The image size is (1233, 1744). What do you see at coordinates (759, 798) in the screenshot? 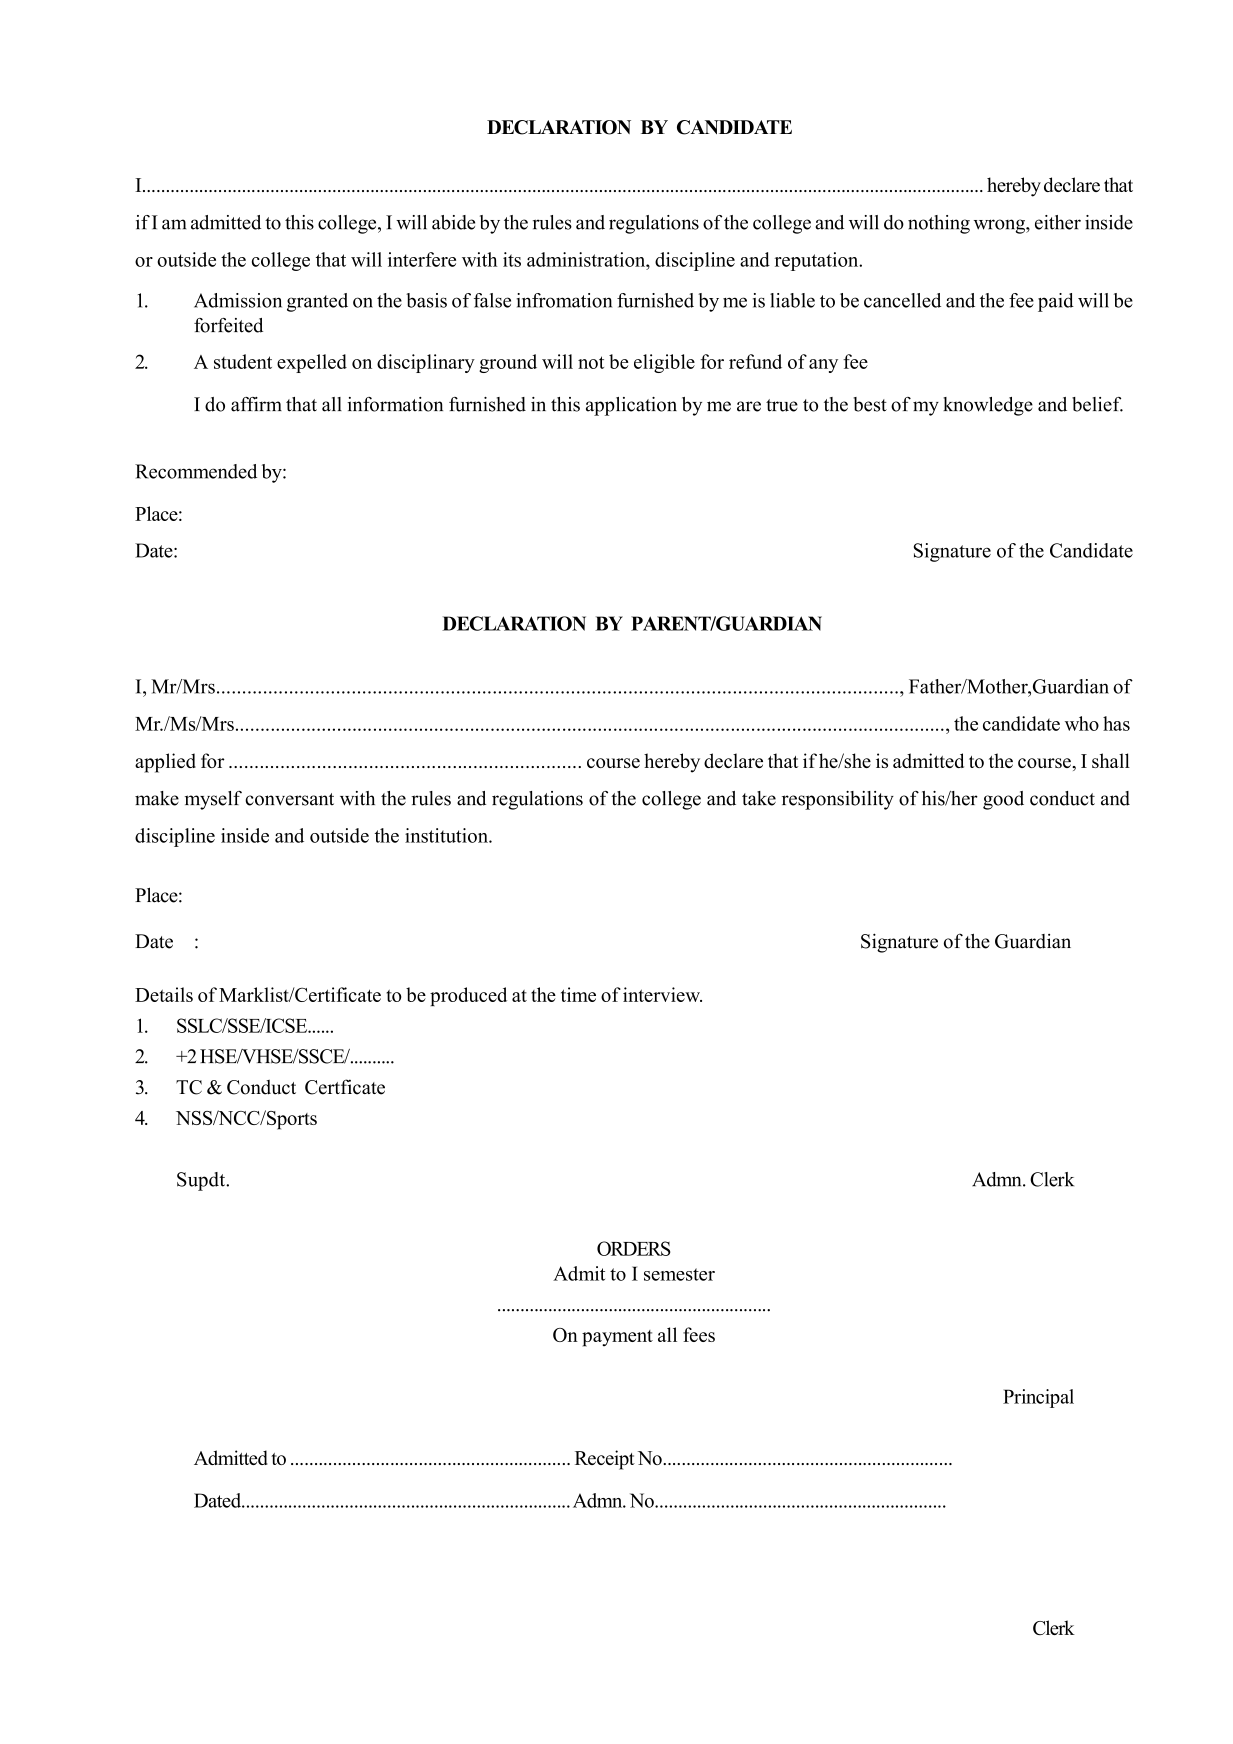
I see `take` at bounding box center [759, 798].
